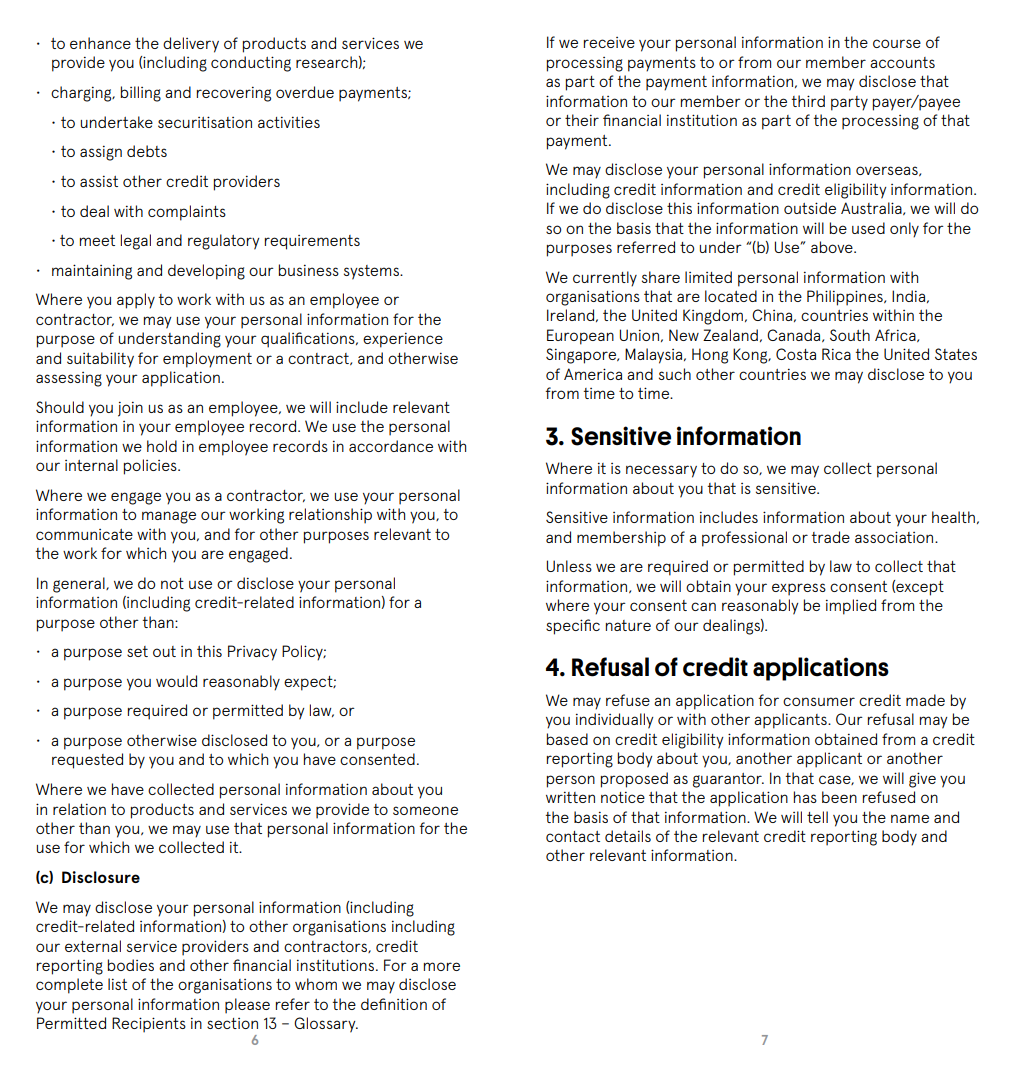  Describe the element at coordinates (582, 120) in the screenshot. I see `their` at that location.
